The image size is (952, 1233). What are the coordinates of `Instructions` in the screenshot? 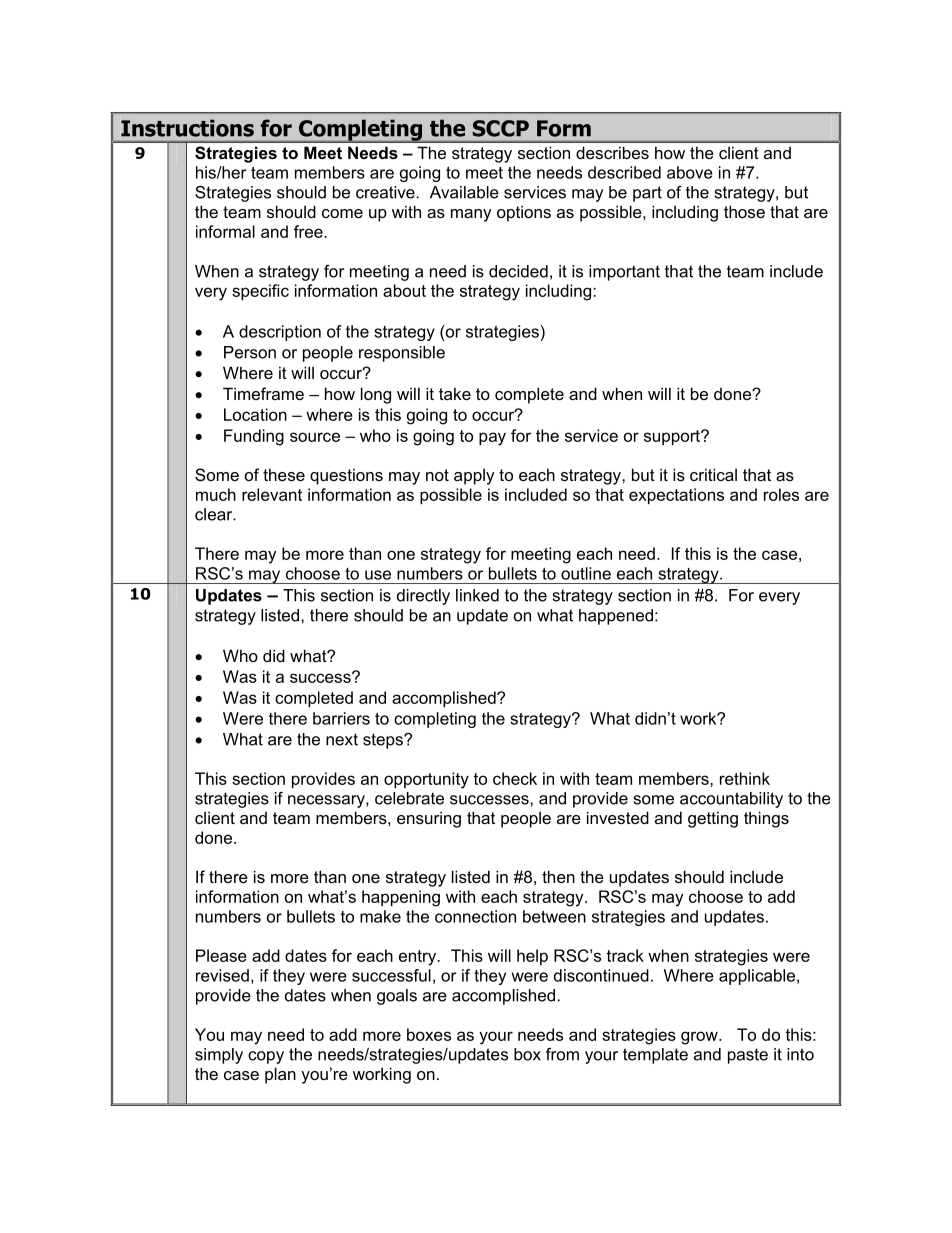 It's located at (187, 128).
